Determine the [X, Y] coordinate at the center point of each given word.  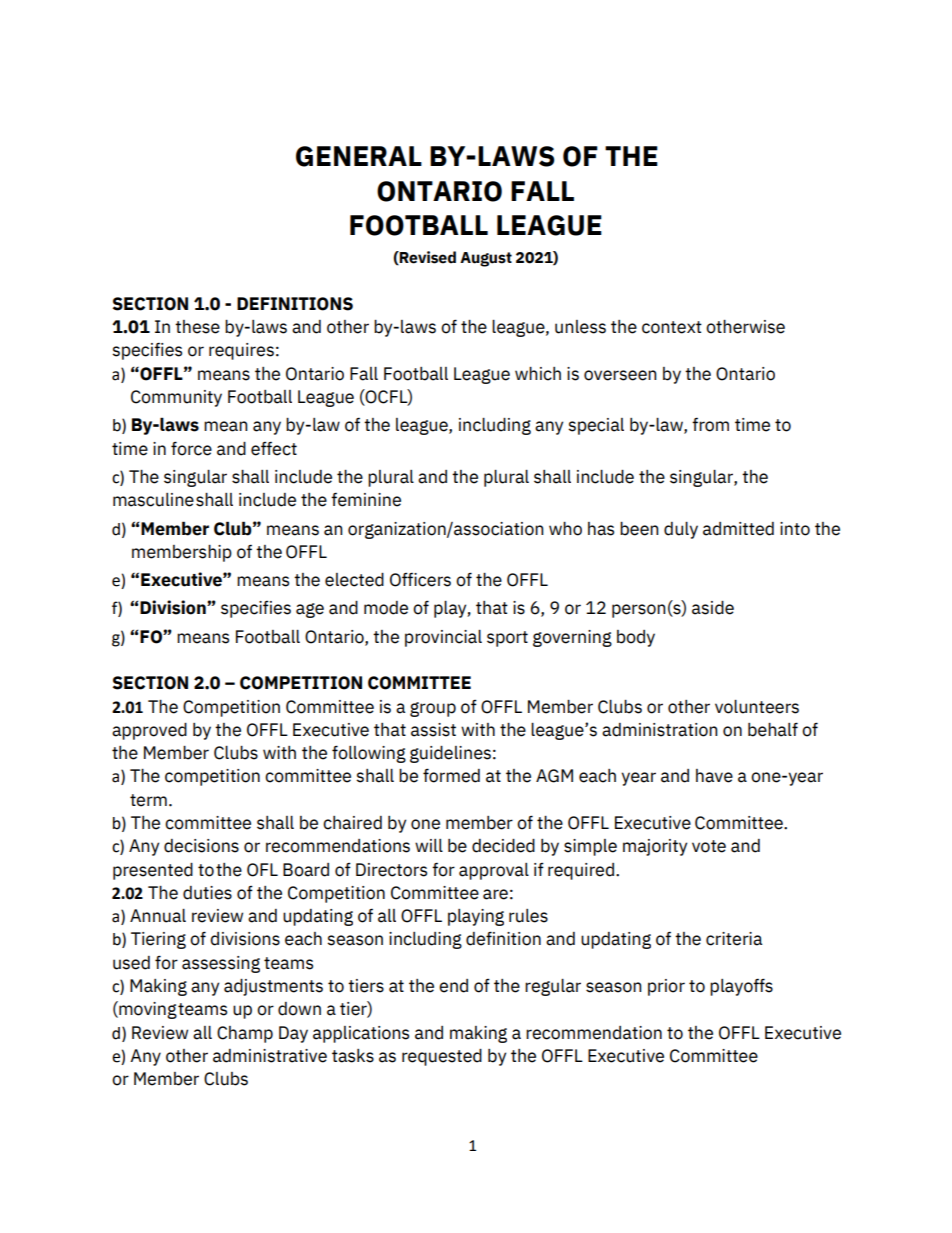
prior [666, 987]
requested [442, 1057]
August [486, 259]
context [672, 327]
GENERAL [359, 156]
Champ [245, 1034]
